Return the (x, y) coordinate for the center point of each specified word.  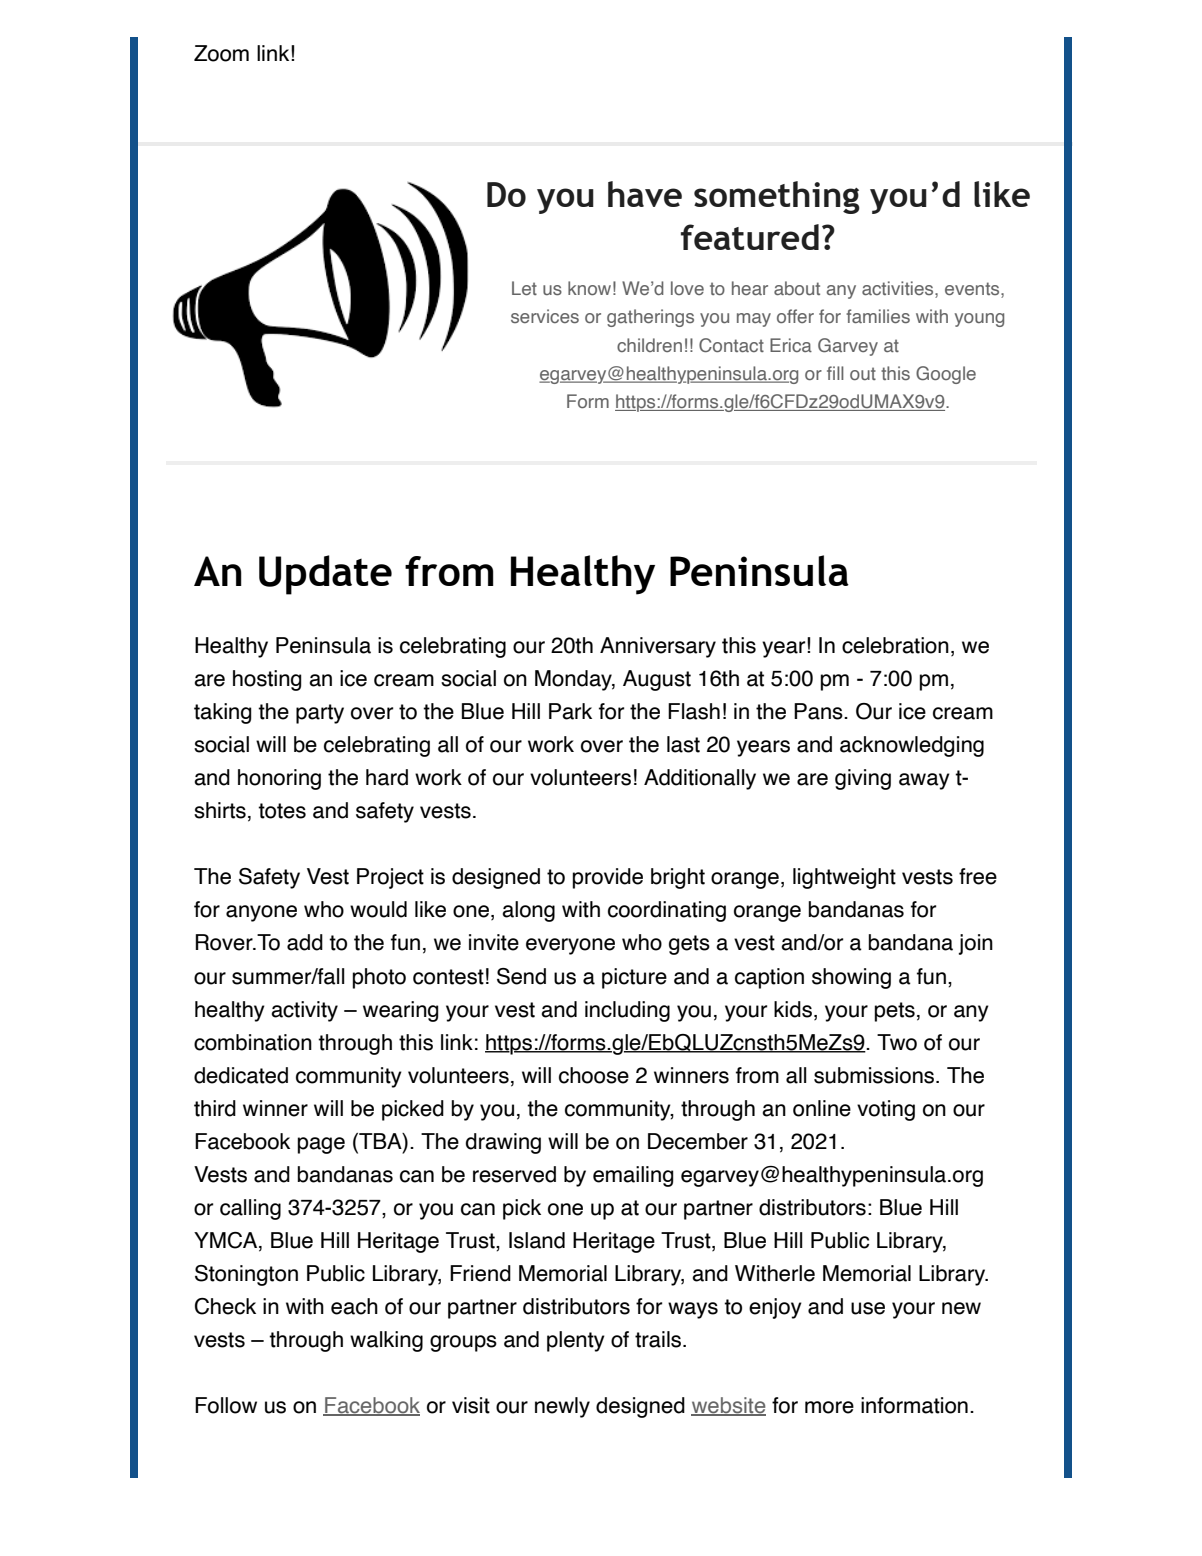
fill (835, 373)
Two (897, 1042)
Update (325, 575)
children (649, 345)
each (354, 1306)
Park (570, 711)
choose (594, 1075)
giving (863, 779)
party (320, 714)
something (777, 197)
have (645, 194)
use (868, 1308)
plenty (576, 1341)
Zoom (221, 53)
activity (304, 1011)
